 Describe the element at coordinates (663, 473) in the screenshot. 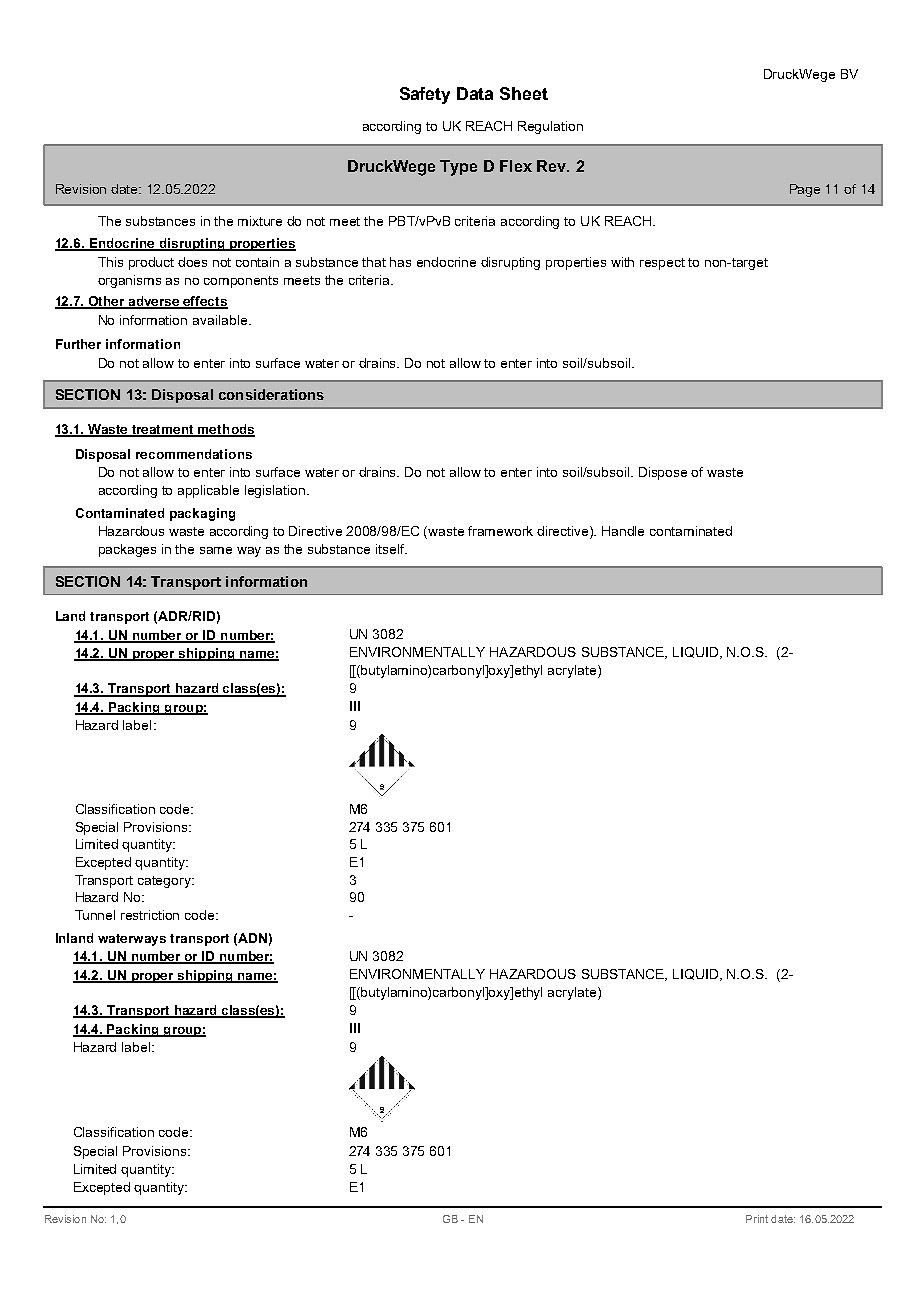

I see `Dispose` at that location.
